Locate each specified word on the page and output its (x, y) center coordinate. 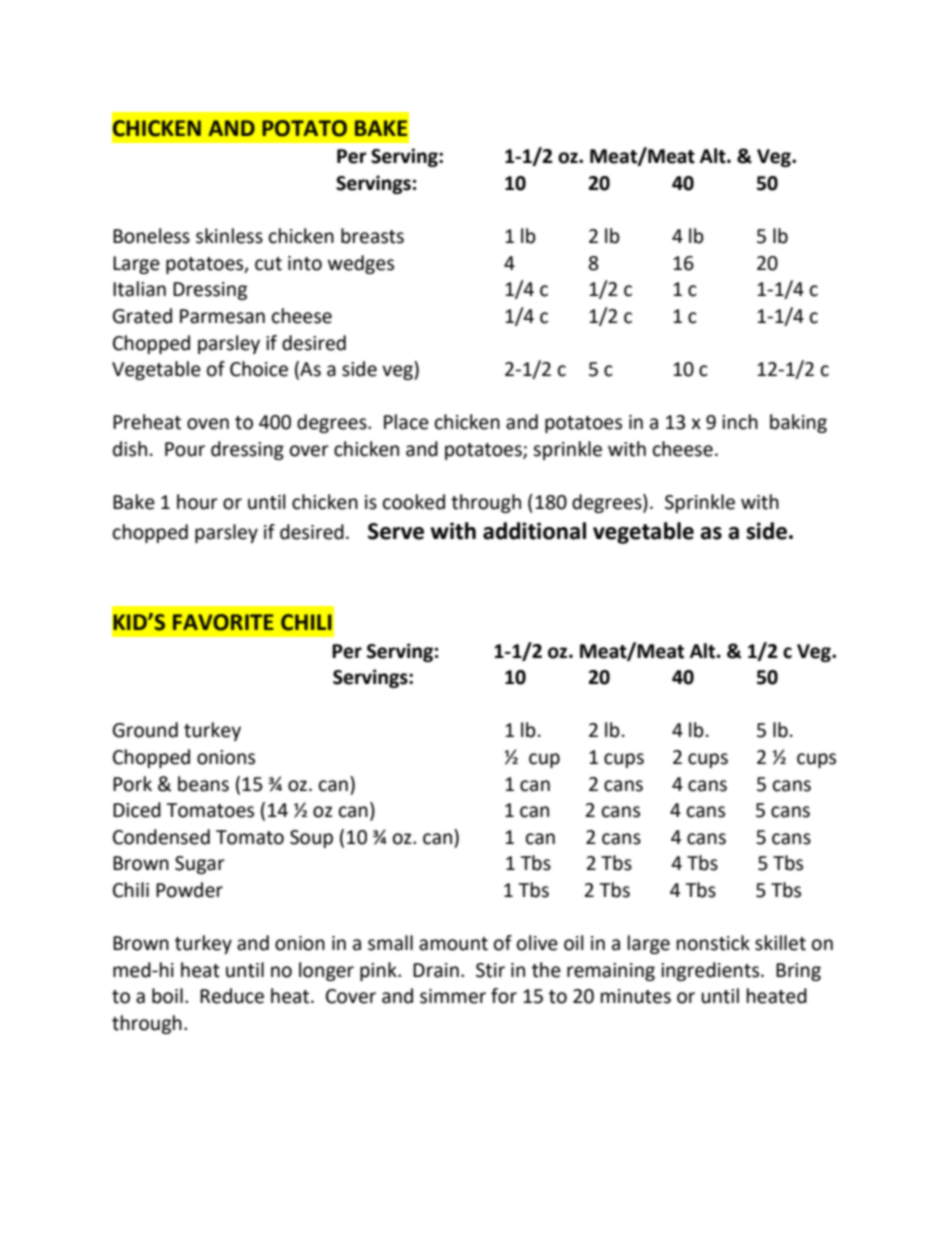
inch (740, 422)
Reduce (232, 996)
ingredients (711, 971)
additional (534, 531)
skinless (229, 236)
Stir (490, 970)
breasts (372, 236)
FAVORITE (223, 622)
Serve (396, 531)
